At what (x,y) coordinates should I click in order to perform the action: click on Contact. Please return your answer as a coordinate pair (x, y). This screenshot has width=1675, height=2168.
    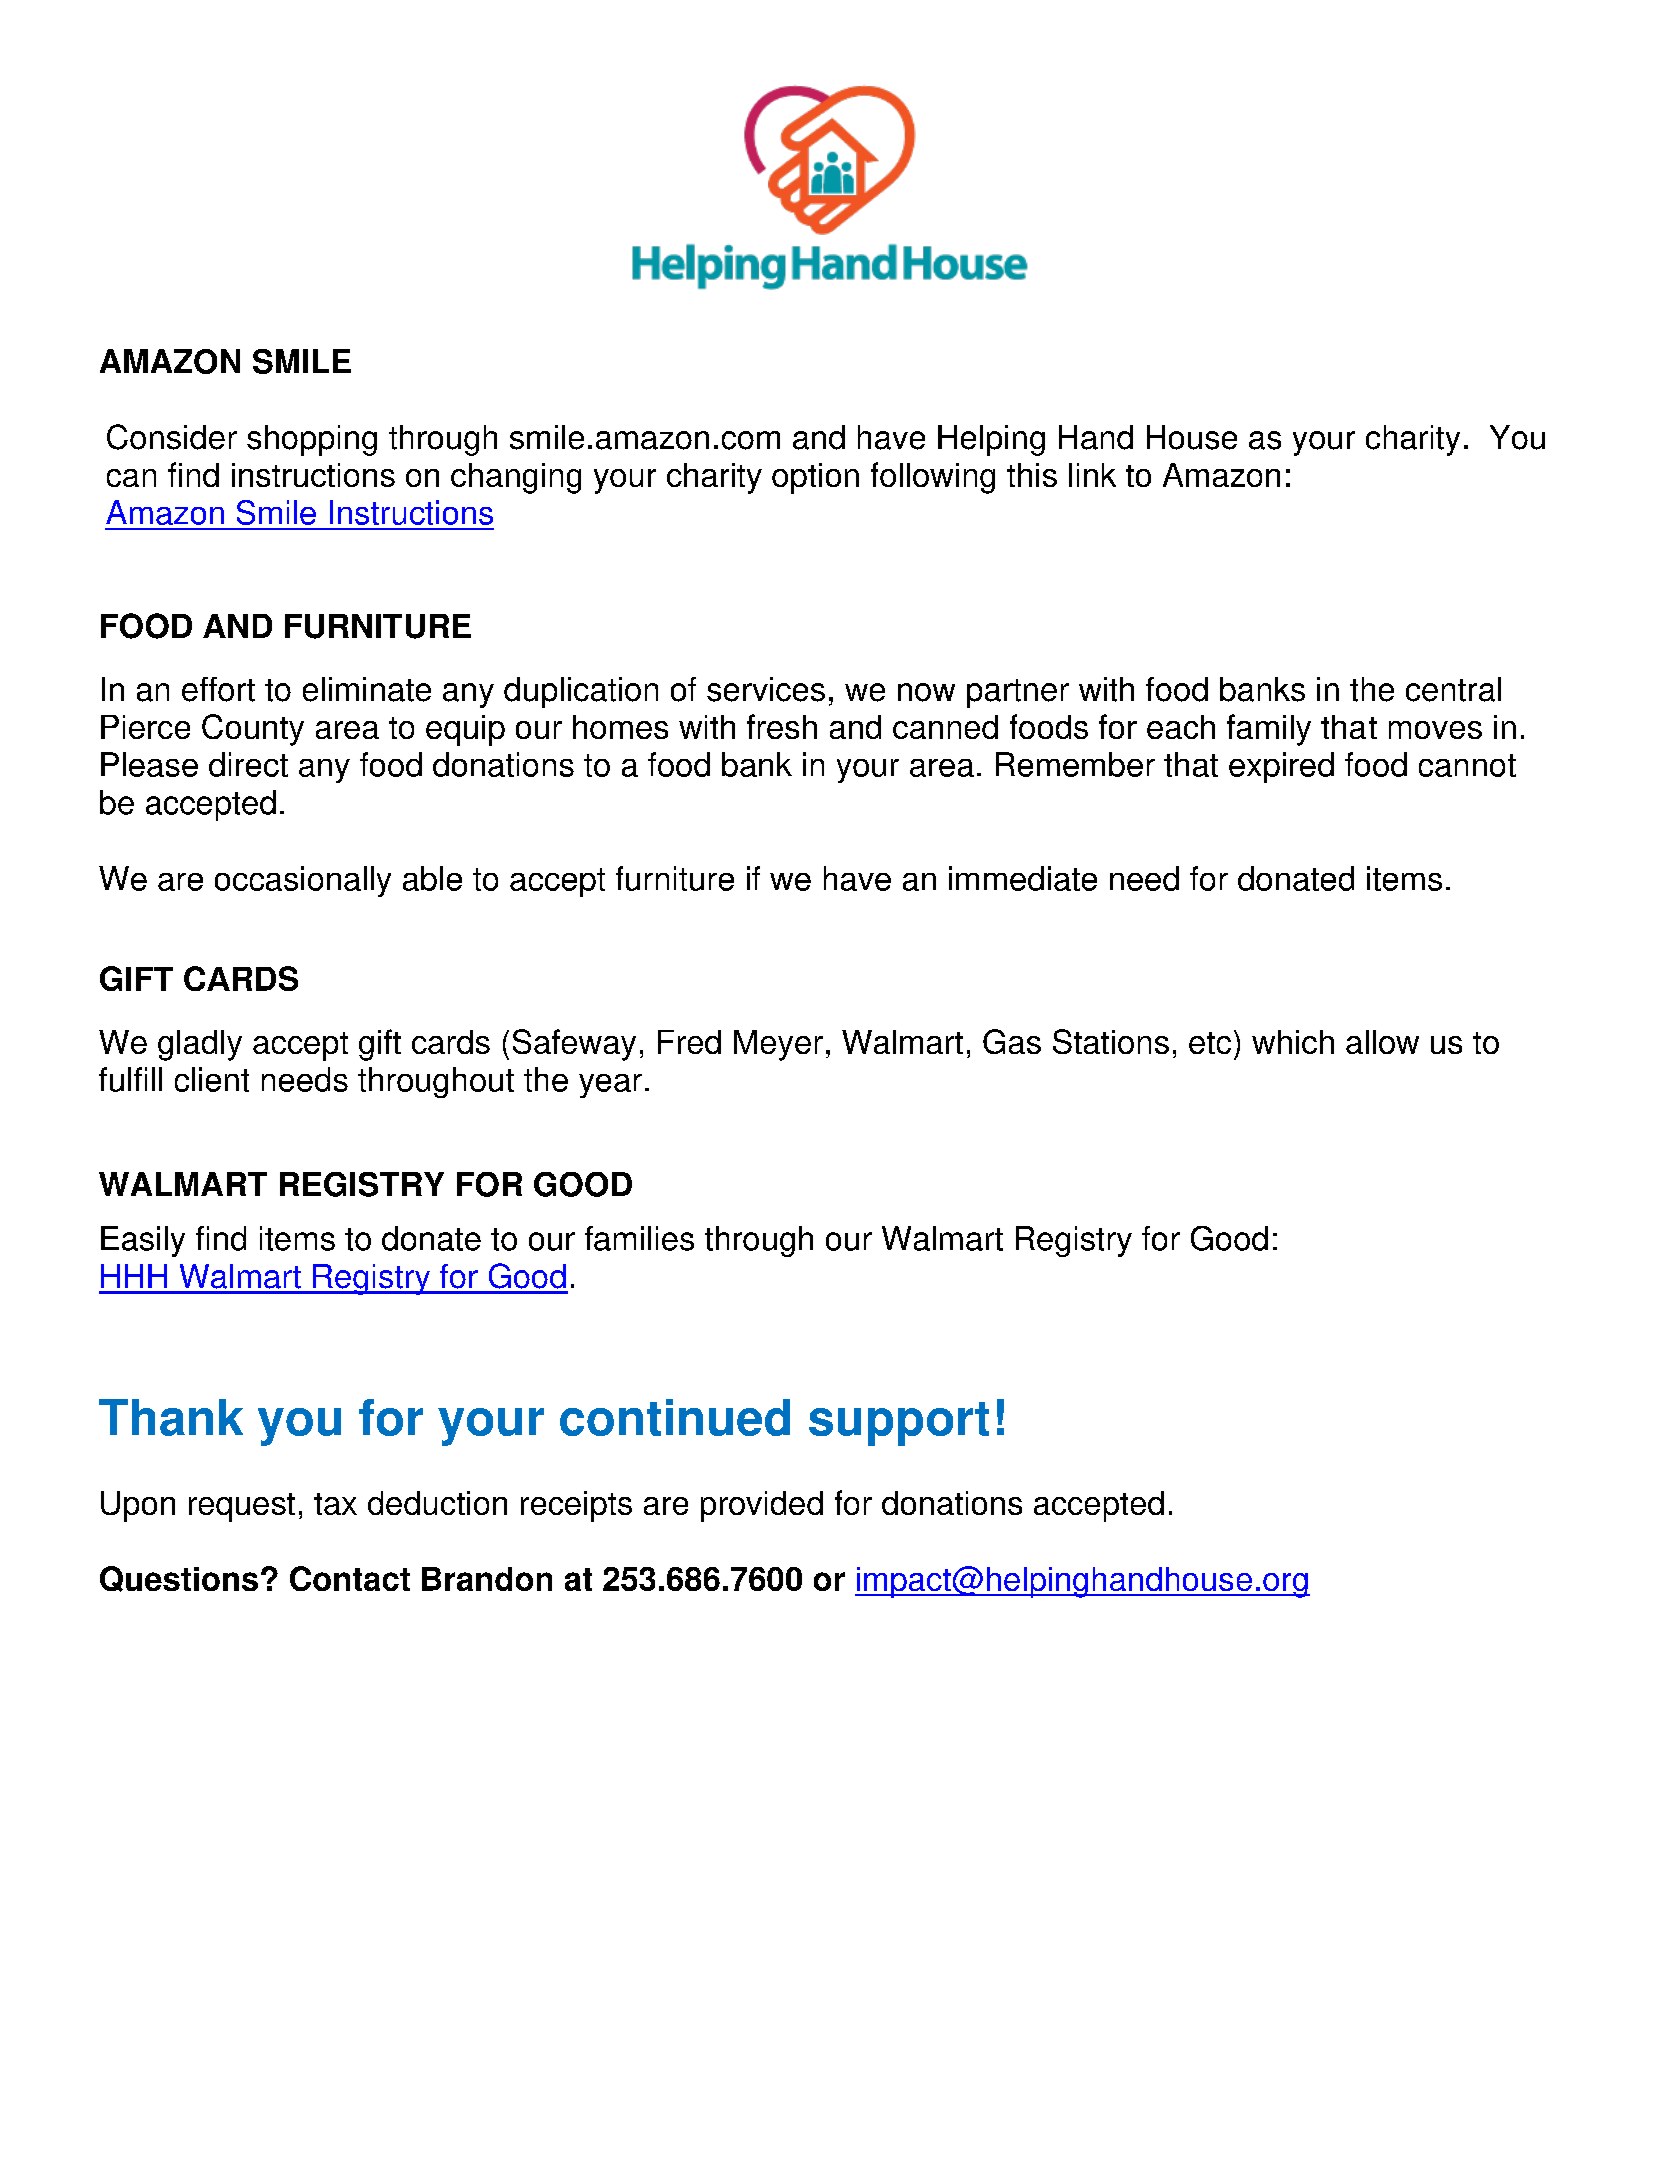
    Looking at the image, I should click on (350, 1578).
